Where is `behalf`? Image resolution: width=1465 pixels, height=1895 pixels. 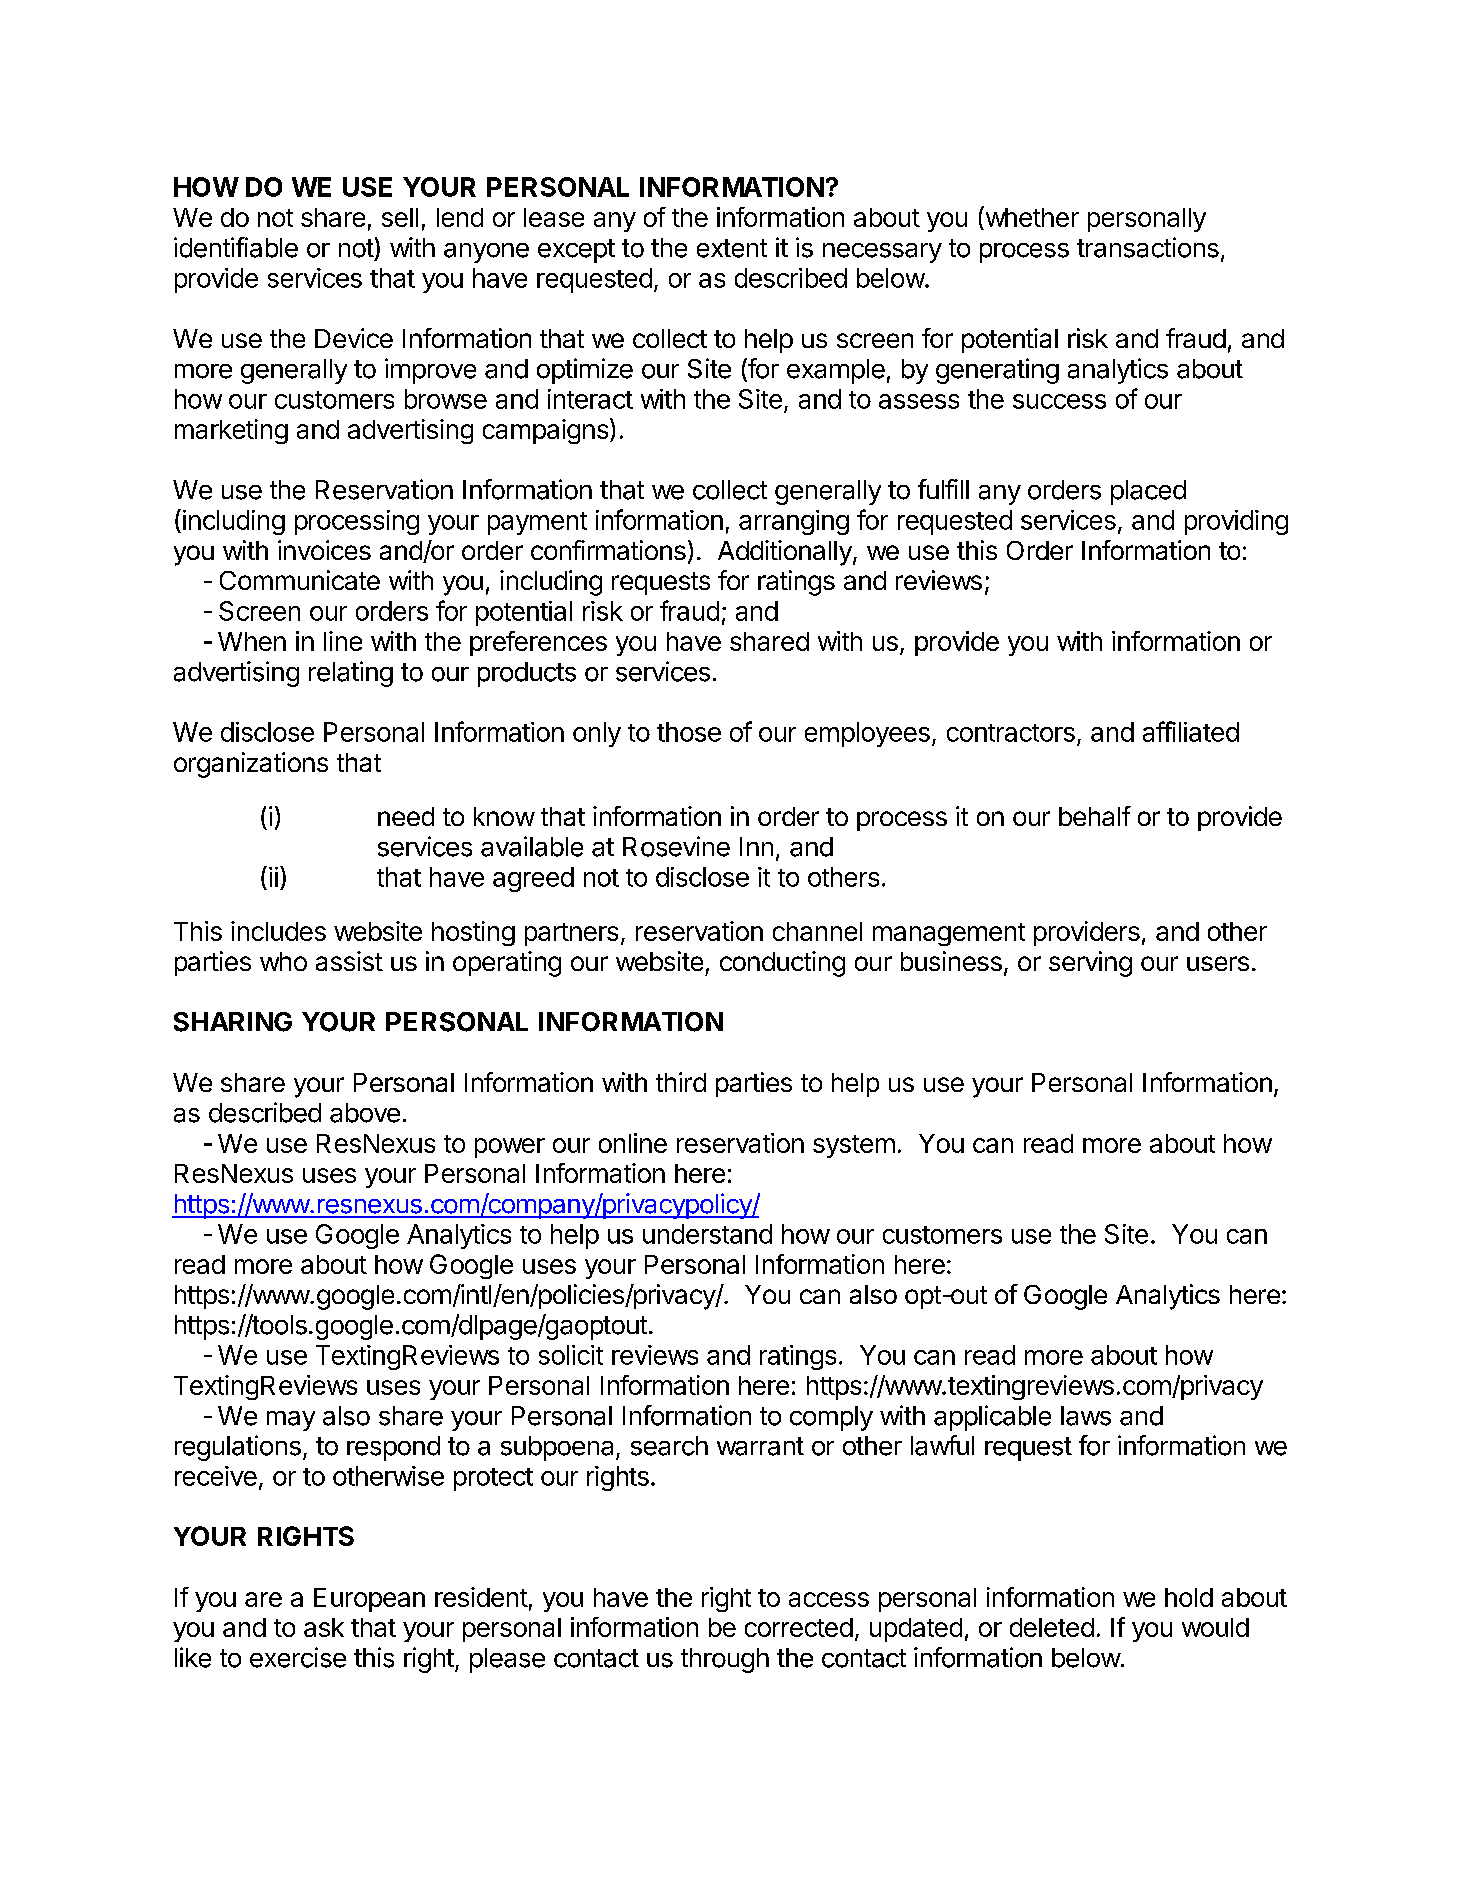 behalf is located at coordinates (1095, 816).
